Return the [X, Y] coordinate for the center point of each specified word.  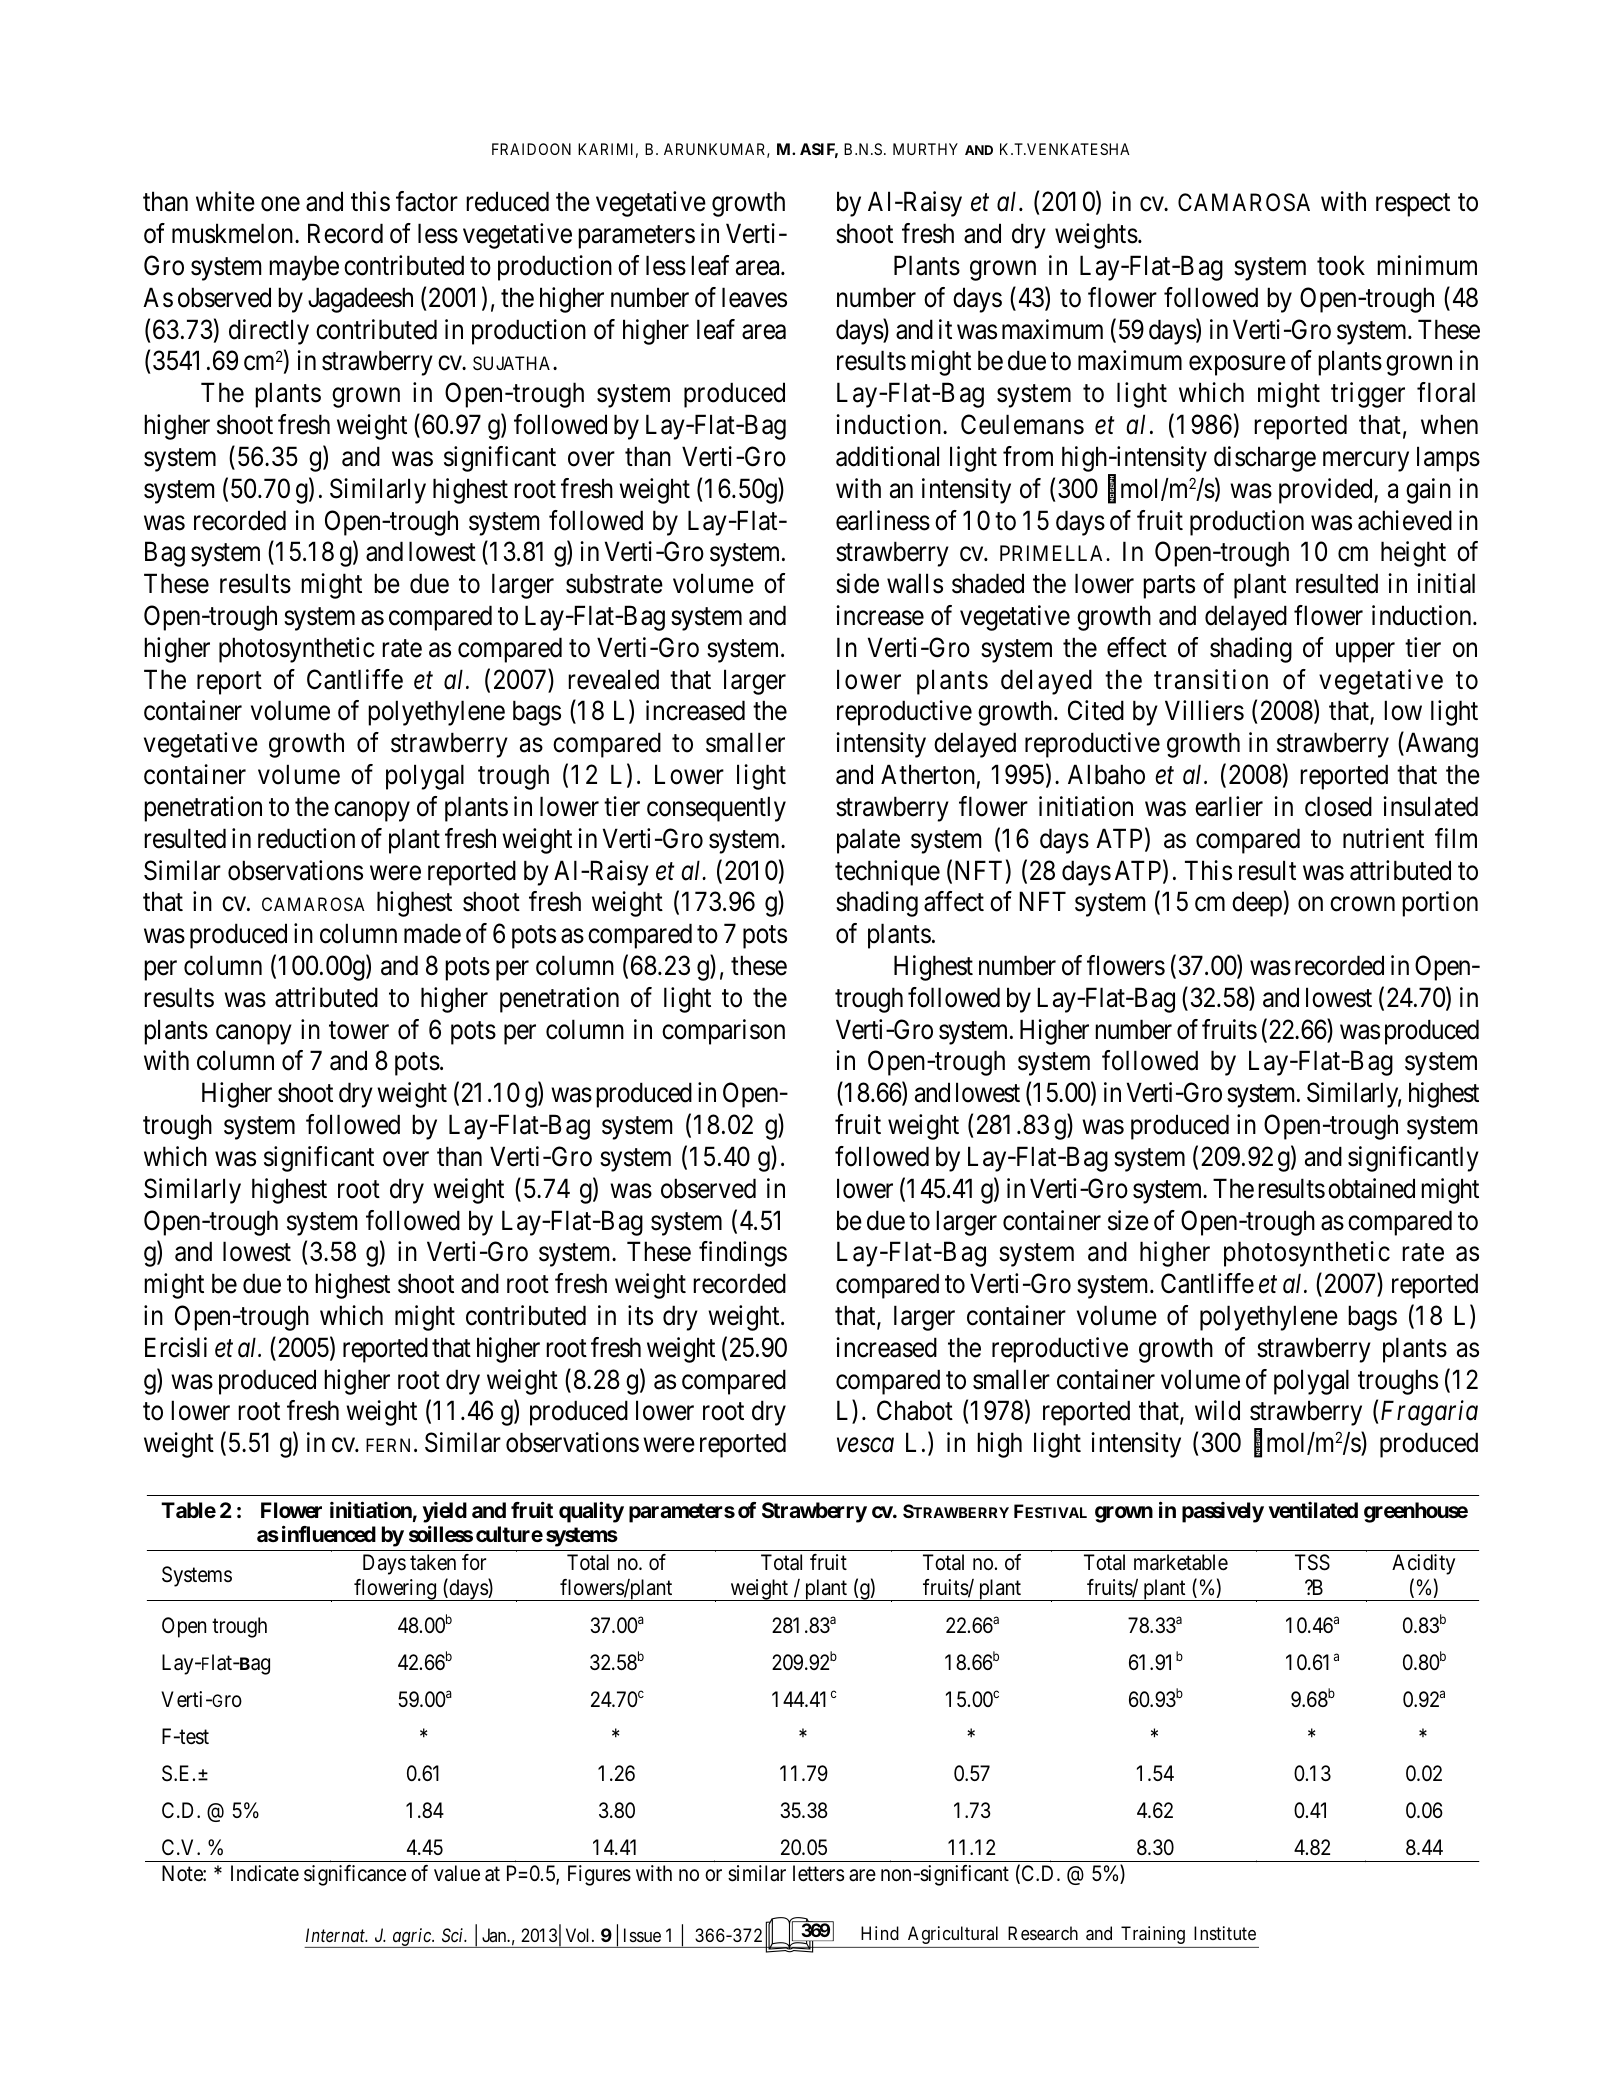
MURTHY [925, 149]
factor [427, 201]
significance [355, 1875]
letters [819, 1873]
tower [359, 1030]
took [1341, 265]
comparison [723, 1032]
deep [1257, 904]
